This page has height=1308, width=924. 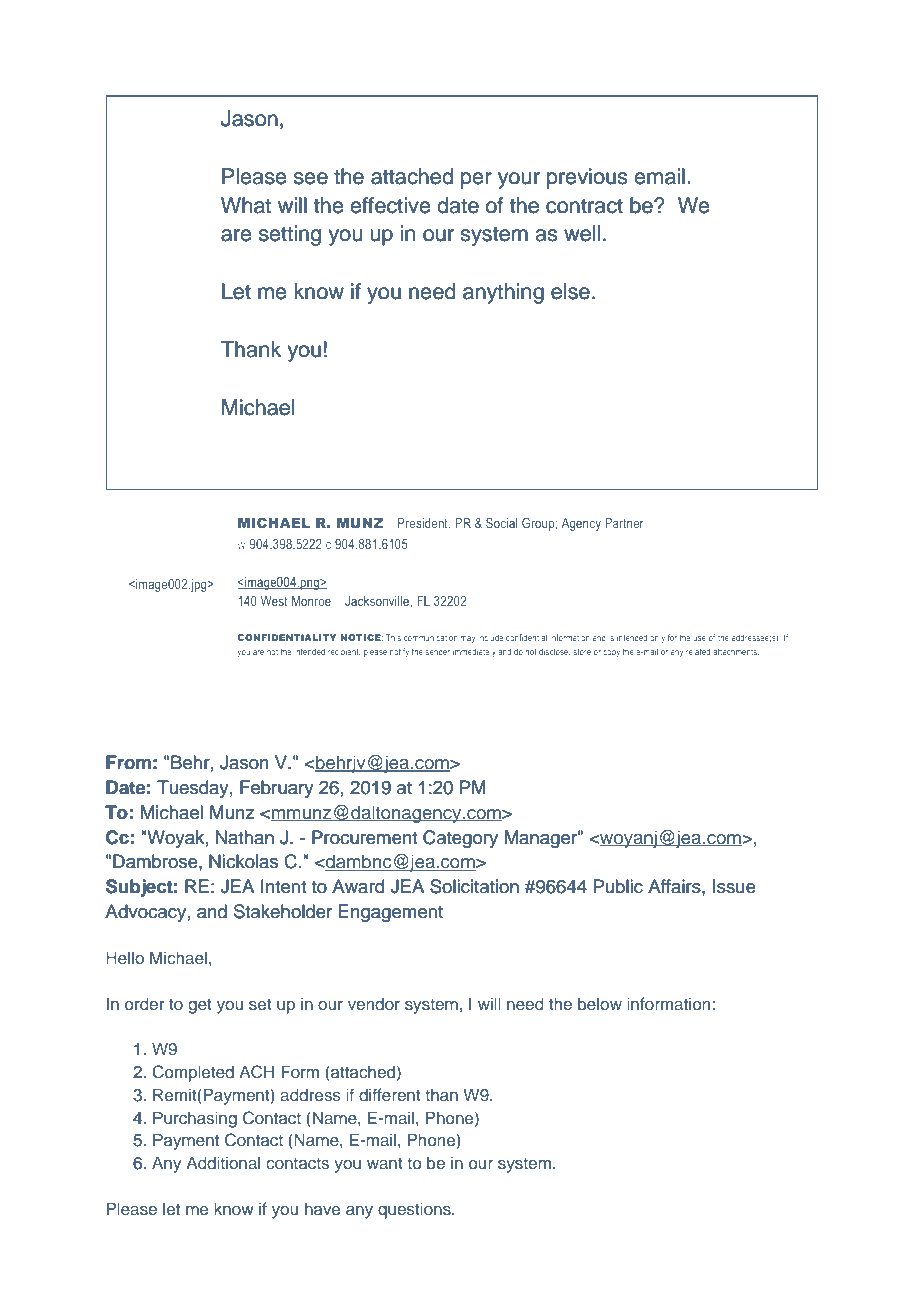 What do you see at coordinates (246, 205) in the page?
I see `What` at bounding box center [246, 205].
